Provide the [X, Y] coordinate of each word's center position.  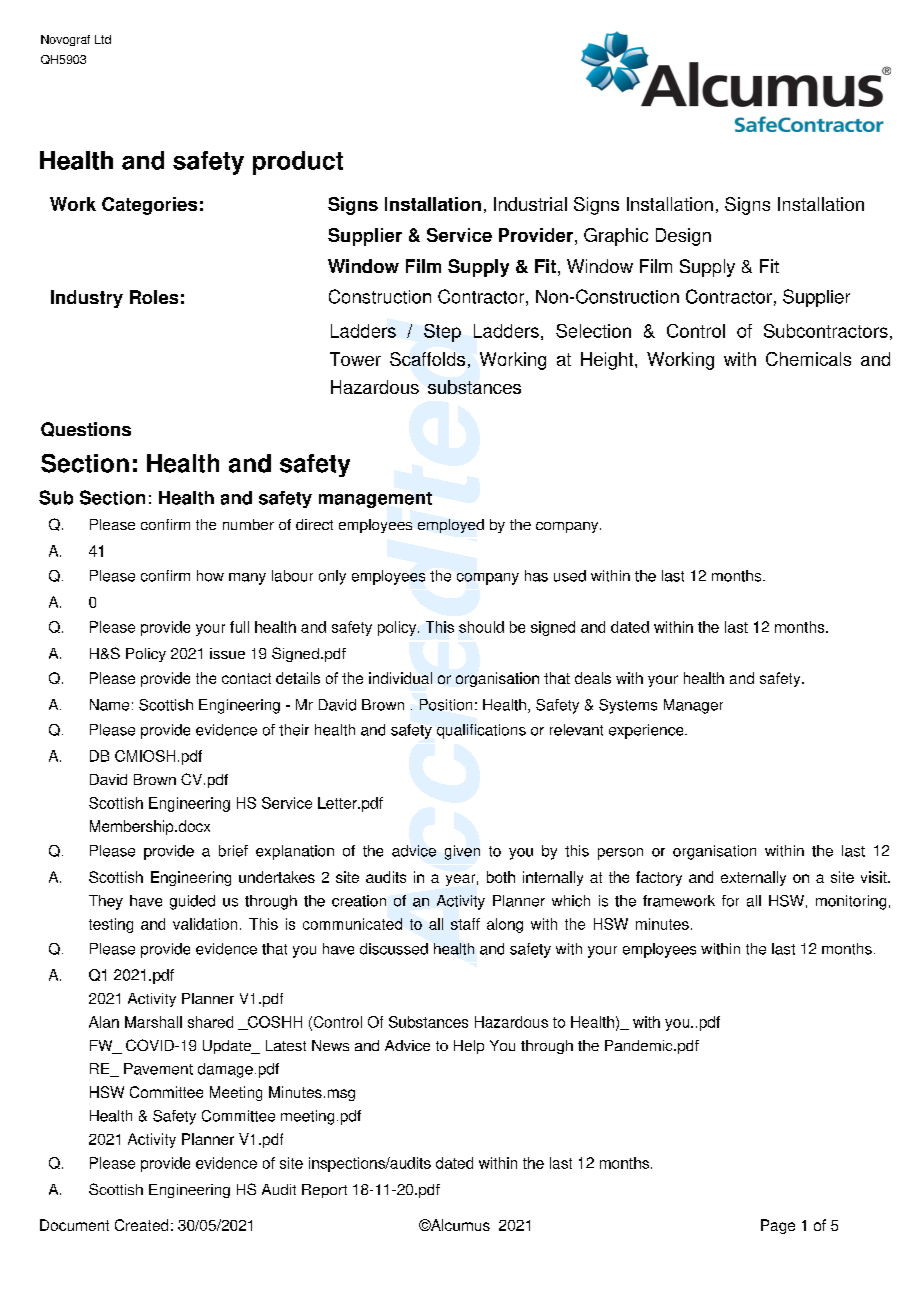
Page [778, 1226]
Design [683, 237]
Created [141, 1225]
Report [324, 1191]
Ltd [103, 39]
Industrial [530, 204]
